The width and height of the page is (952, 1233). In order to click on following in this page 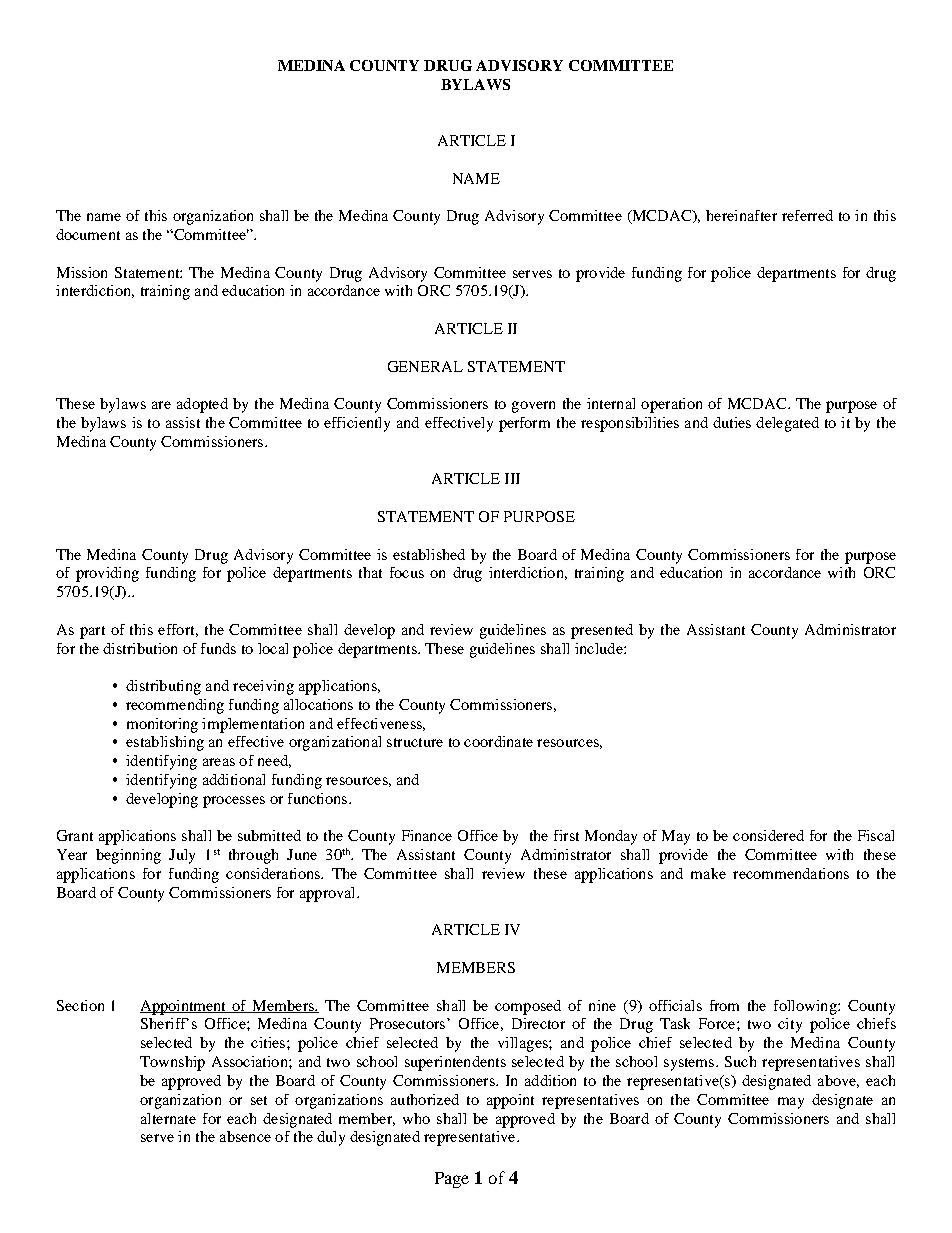, I will do `click(806, 1007)`.
